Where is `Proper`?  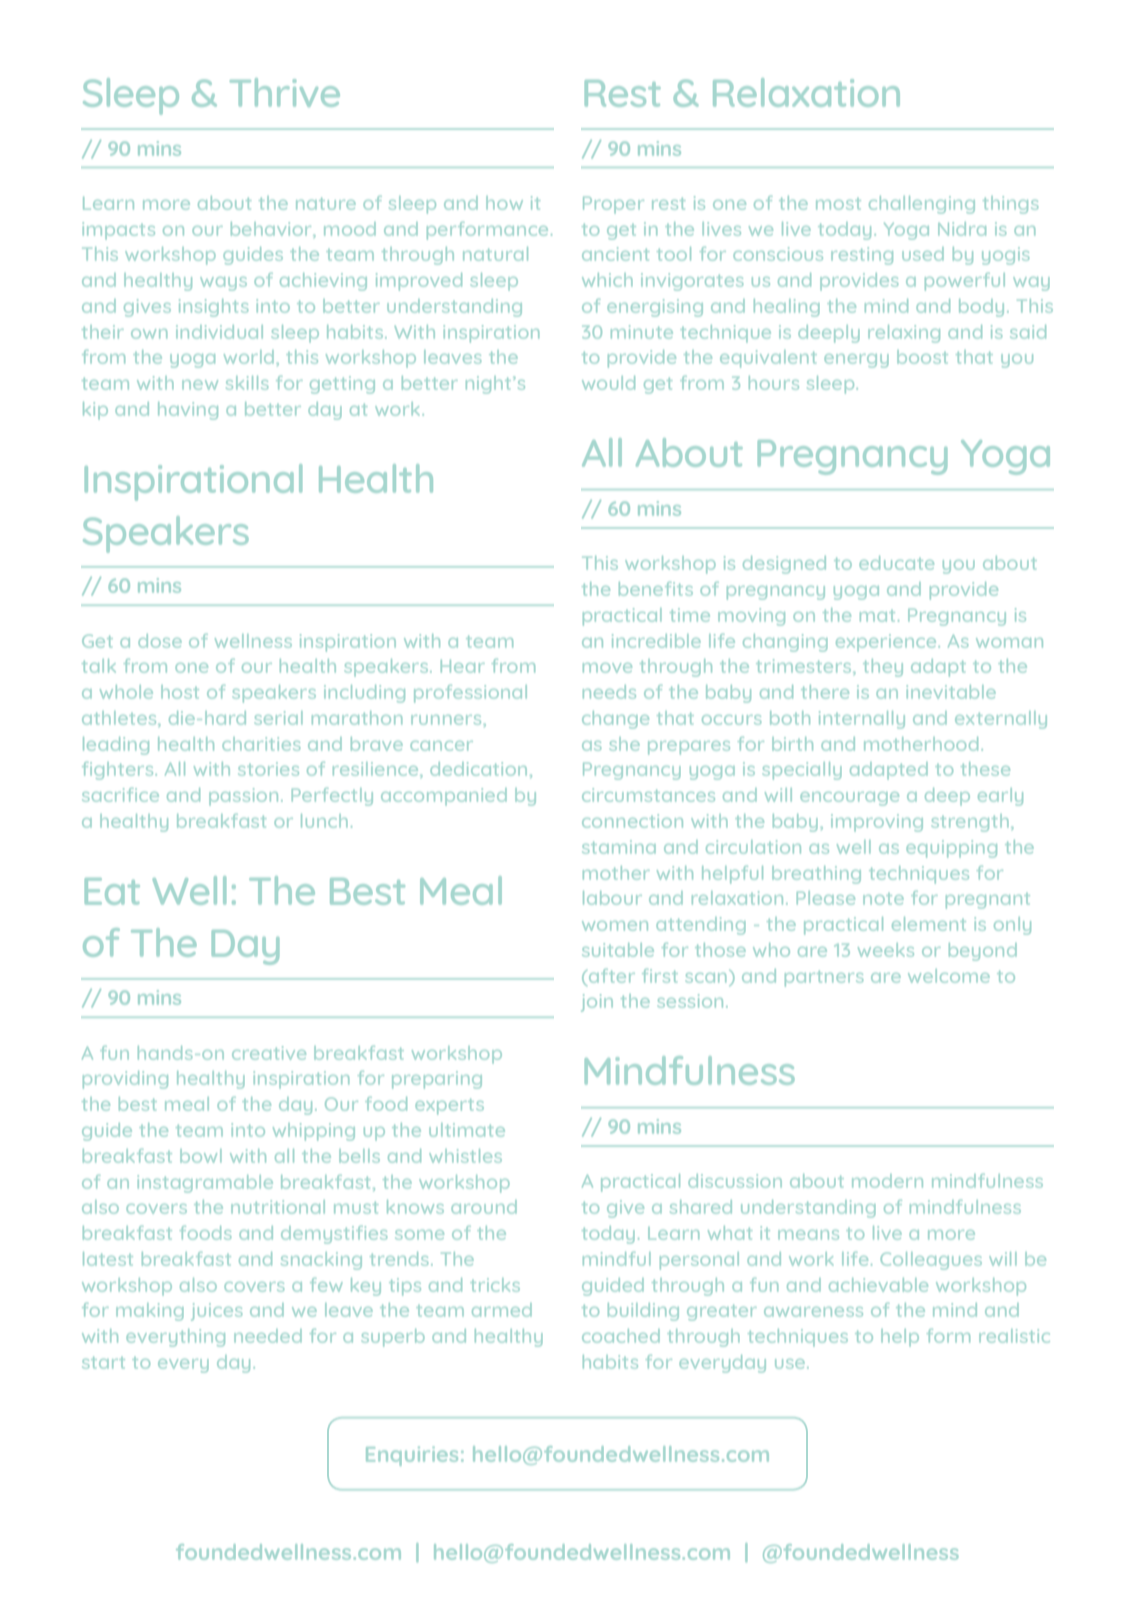
Proper is located at coordinates (613, 205).
